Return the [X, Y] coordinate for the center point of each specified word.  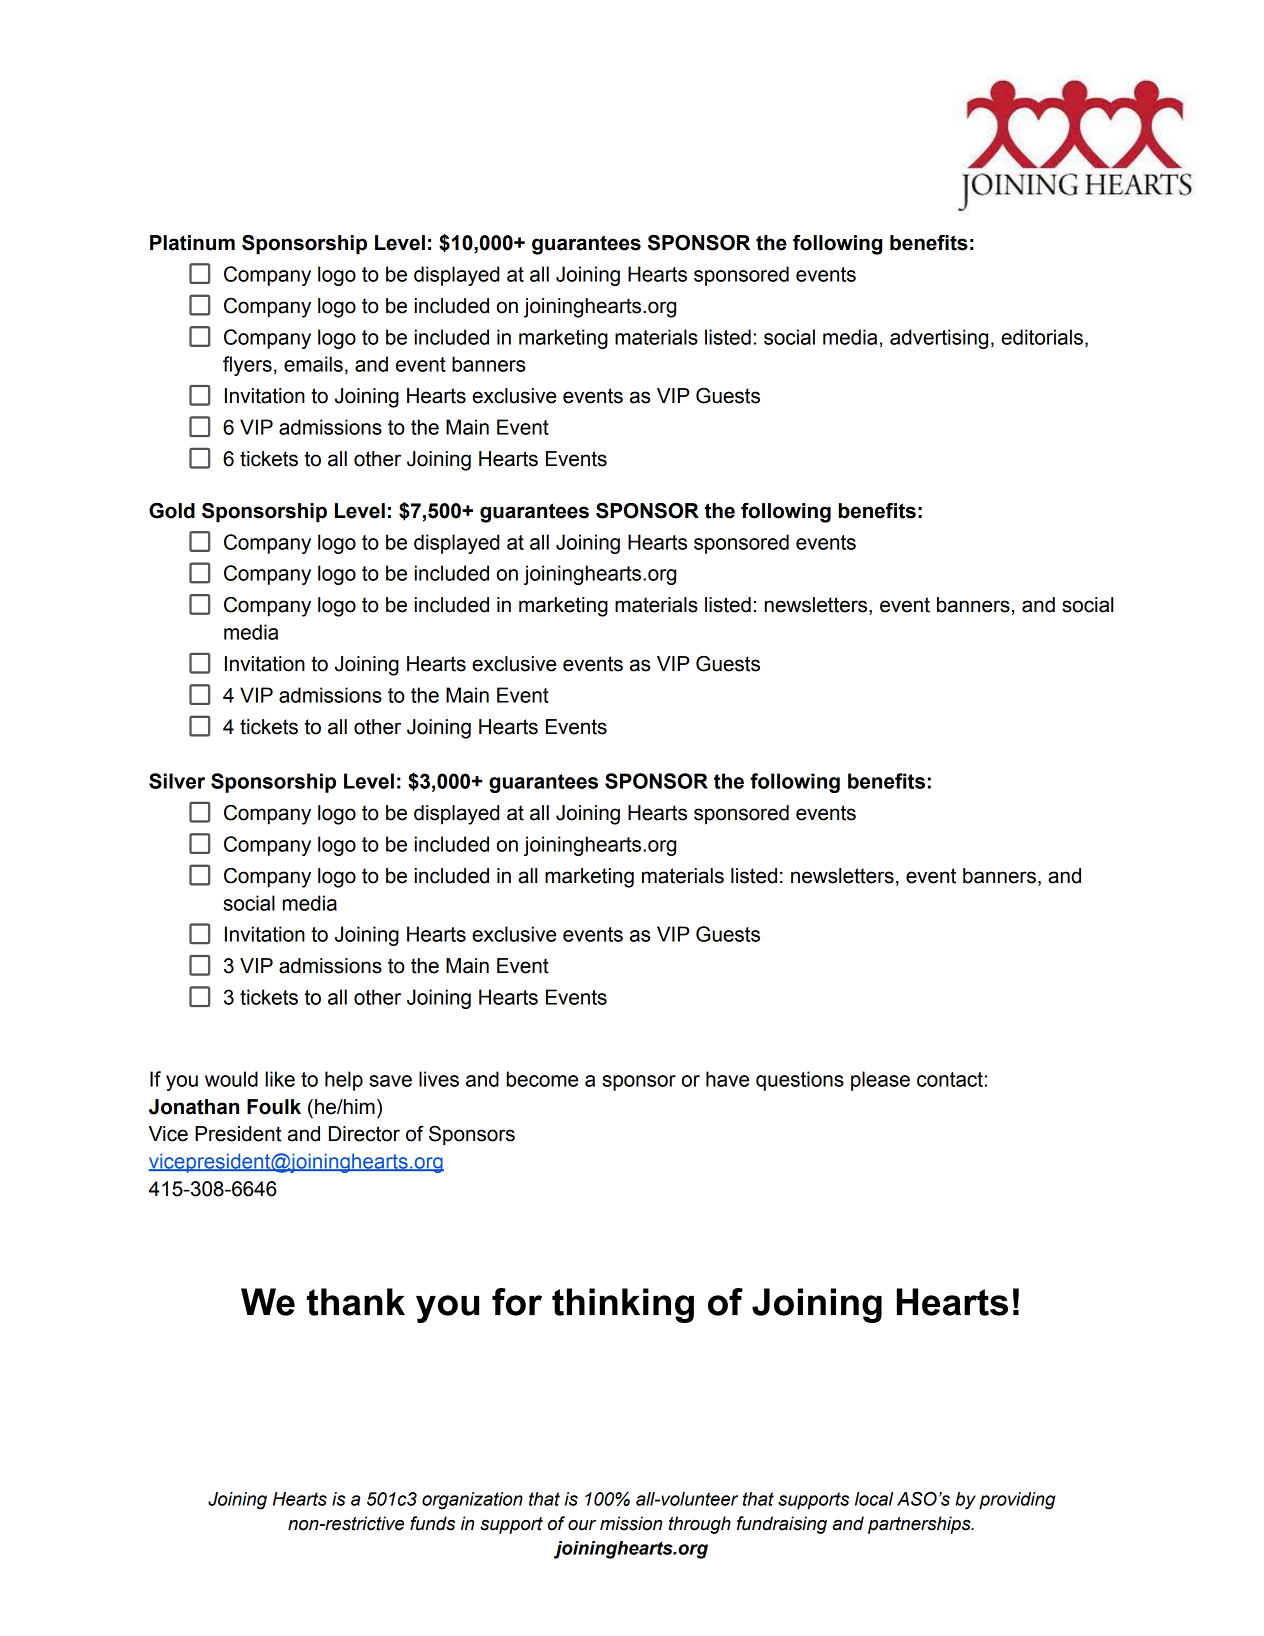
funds [432, 1523]
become [542, 1079]
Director [364, 1134]
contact [950, 1079]
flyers [247, 366]
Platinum [192, 243]
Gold [172, 511]
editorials [1042, 337]
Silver [177, 781]
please [880, 1081]
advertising [939, 339]
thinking [623, 1305]
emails [313, 364]
